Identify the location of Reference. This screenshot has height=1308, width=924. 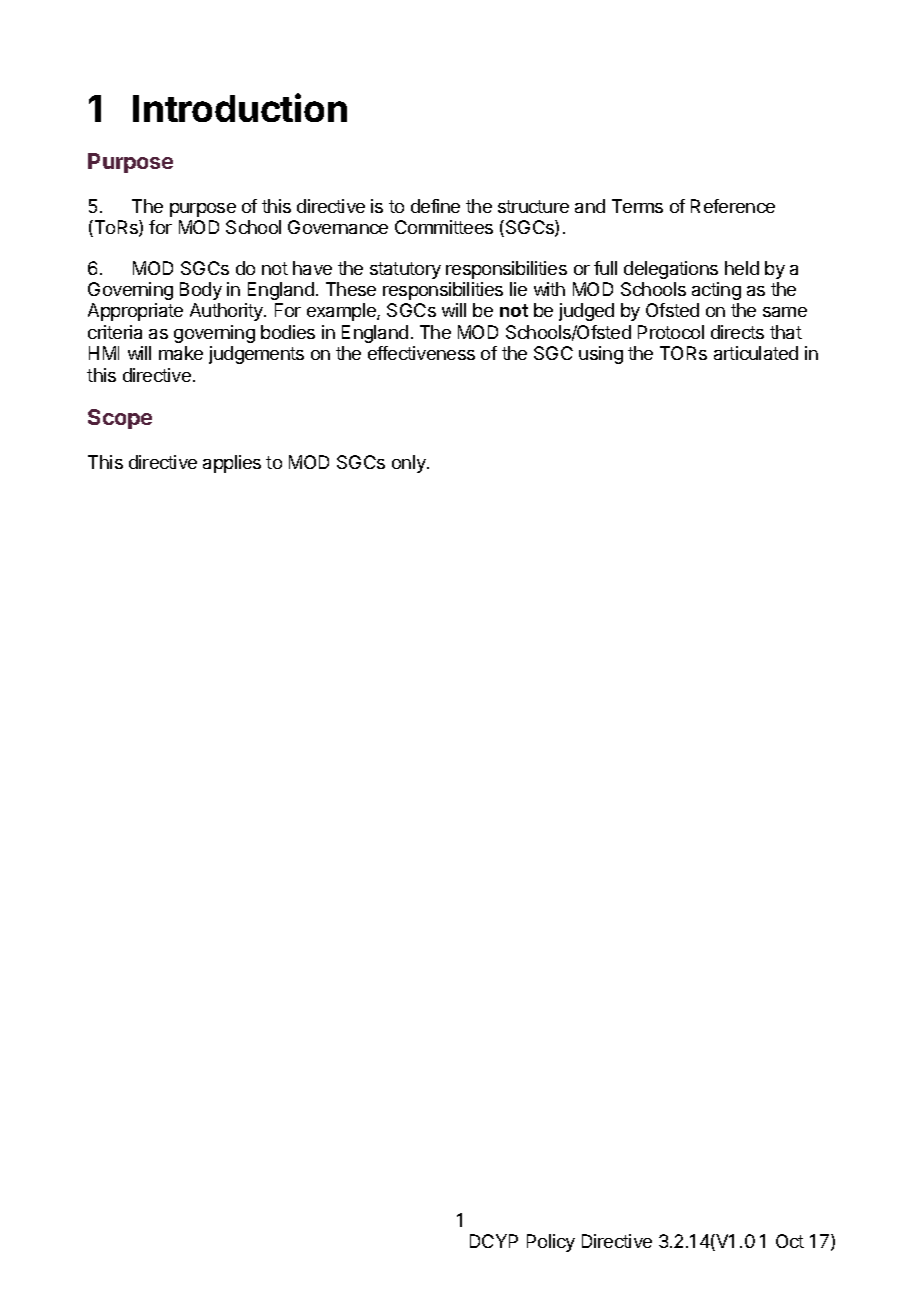
(733, 206).
